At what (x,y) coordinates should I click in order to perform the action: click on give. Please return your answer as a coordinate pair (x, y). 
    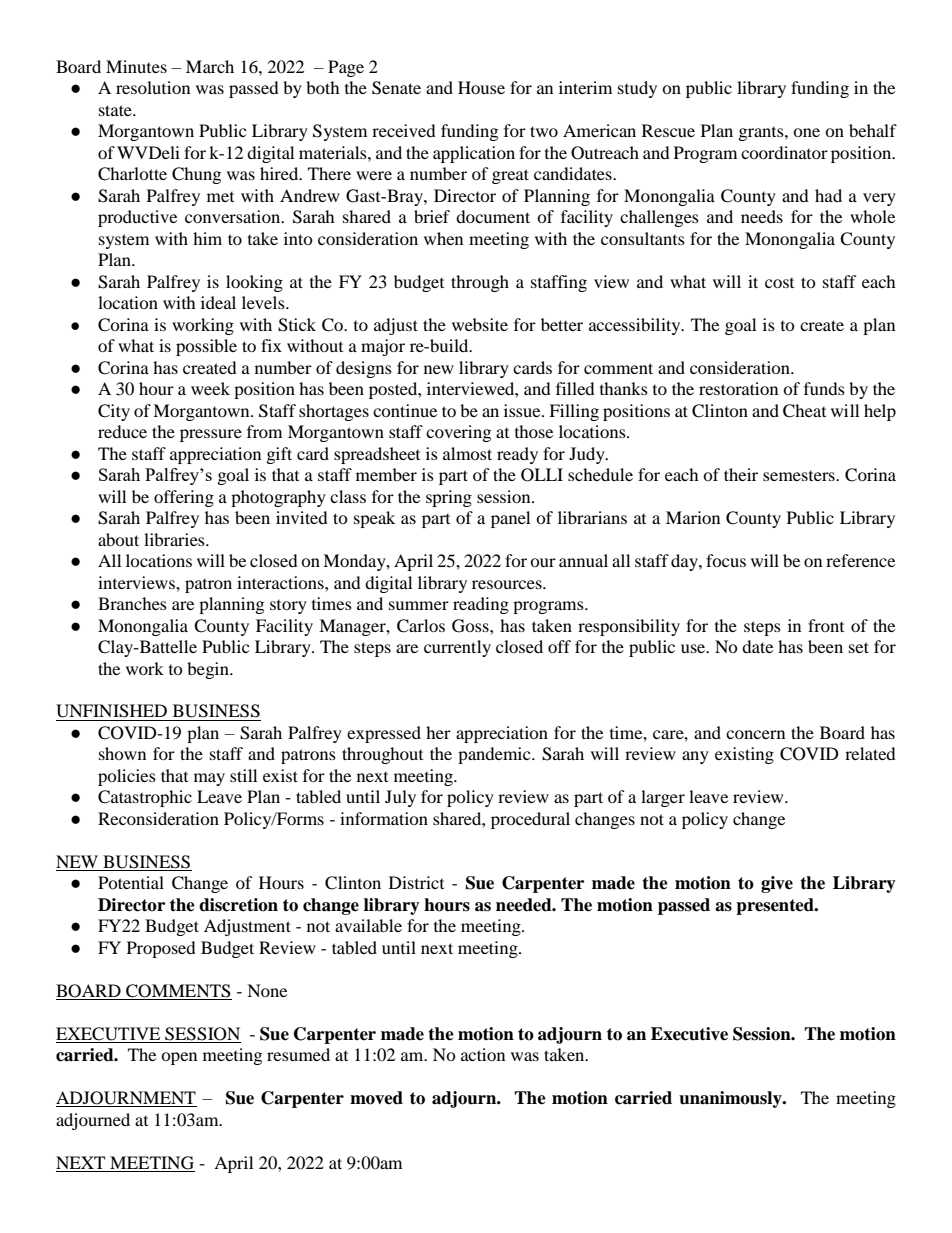
    Looking at the image, I should click on (777, 884).
